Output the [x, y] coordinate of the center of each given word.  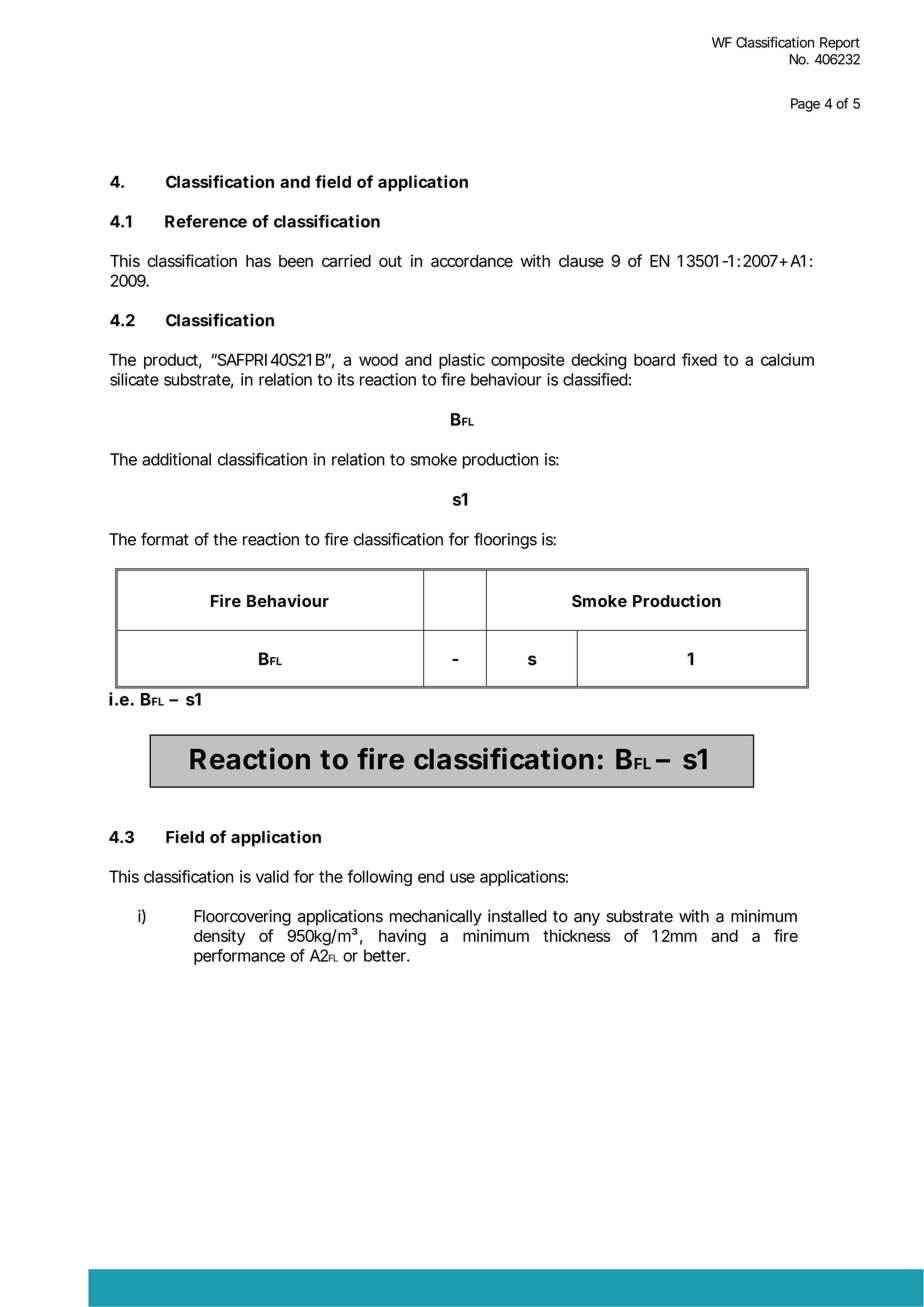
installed [517, 916]
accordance [472, 261]
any [587, 919]
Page [805, 105]
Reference [206, 221]
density [219, 937]
